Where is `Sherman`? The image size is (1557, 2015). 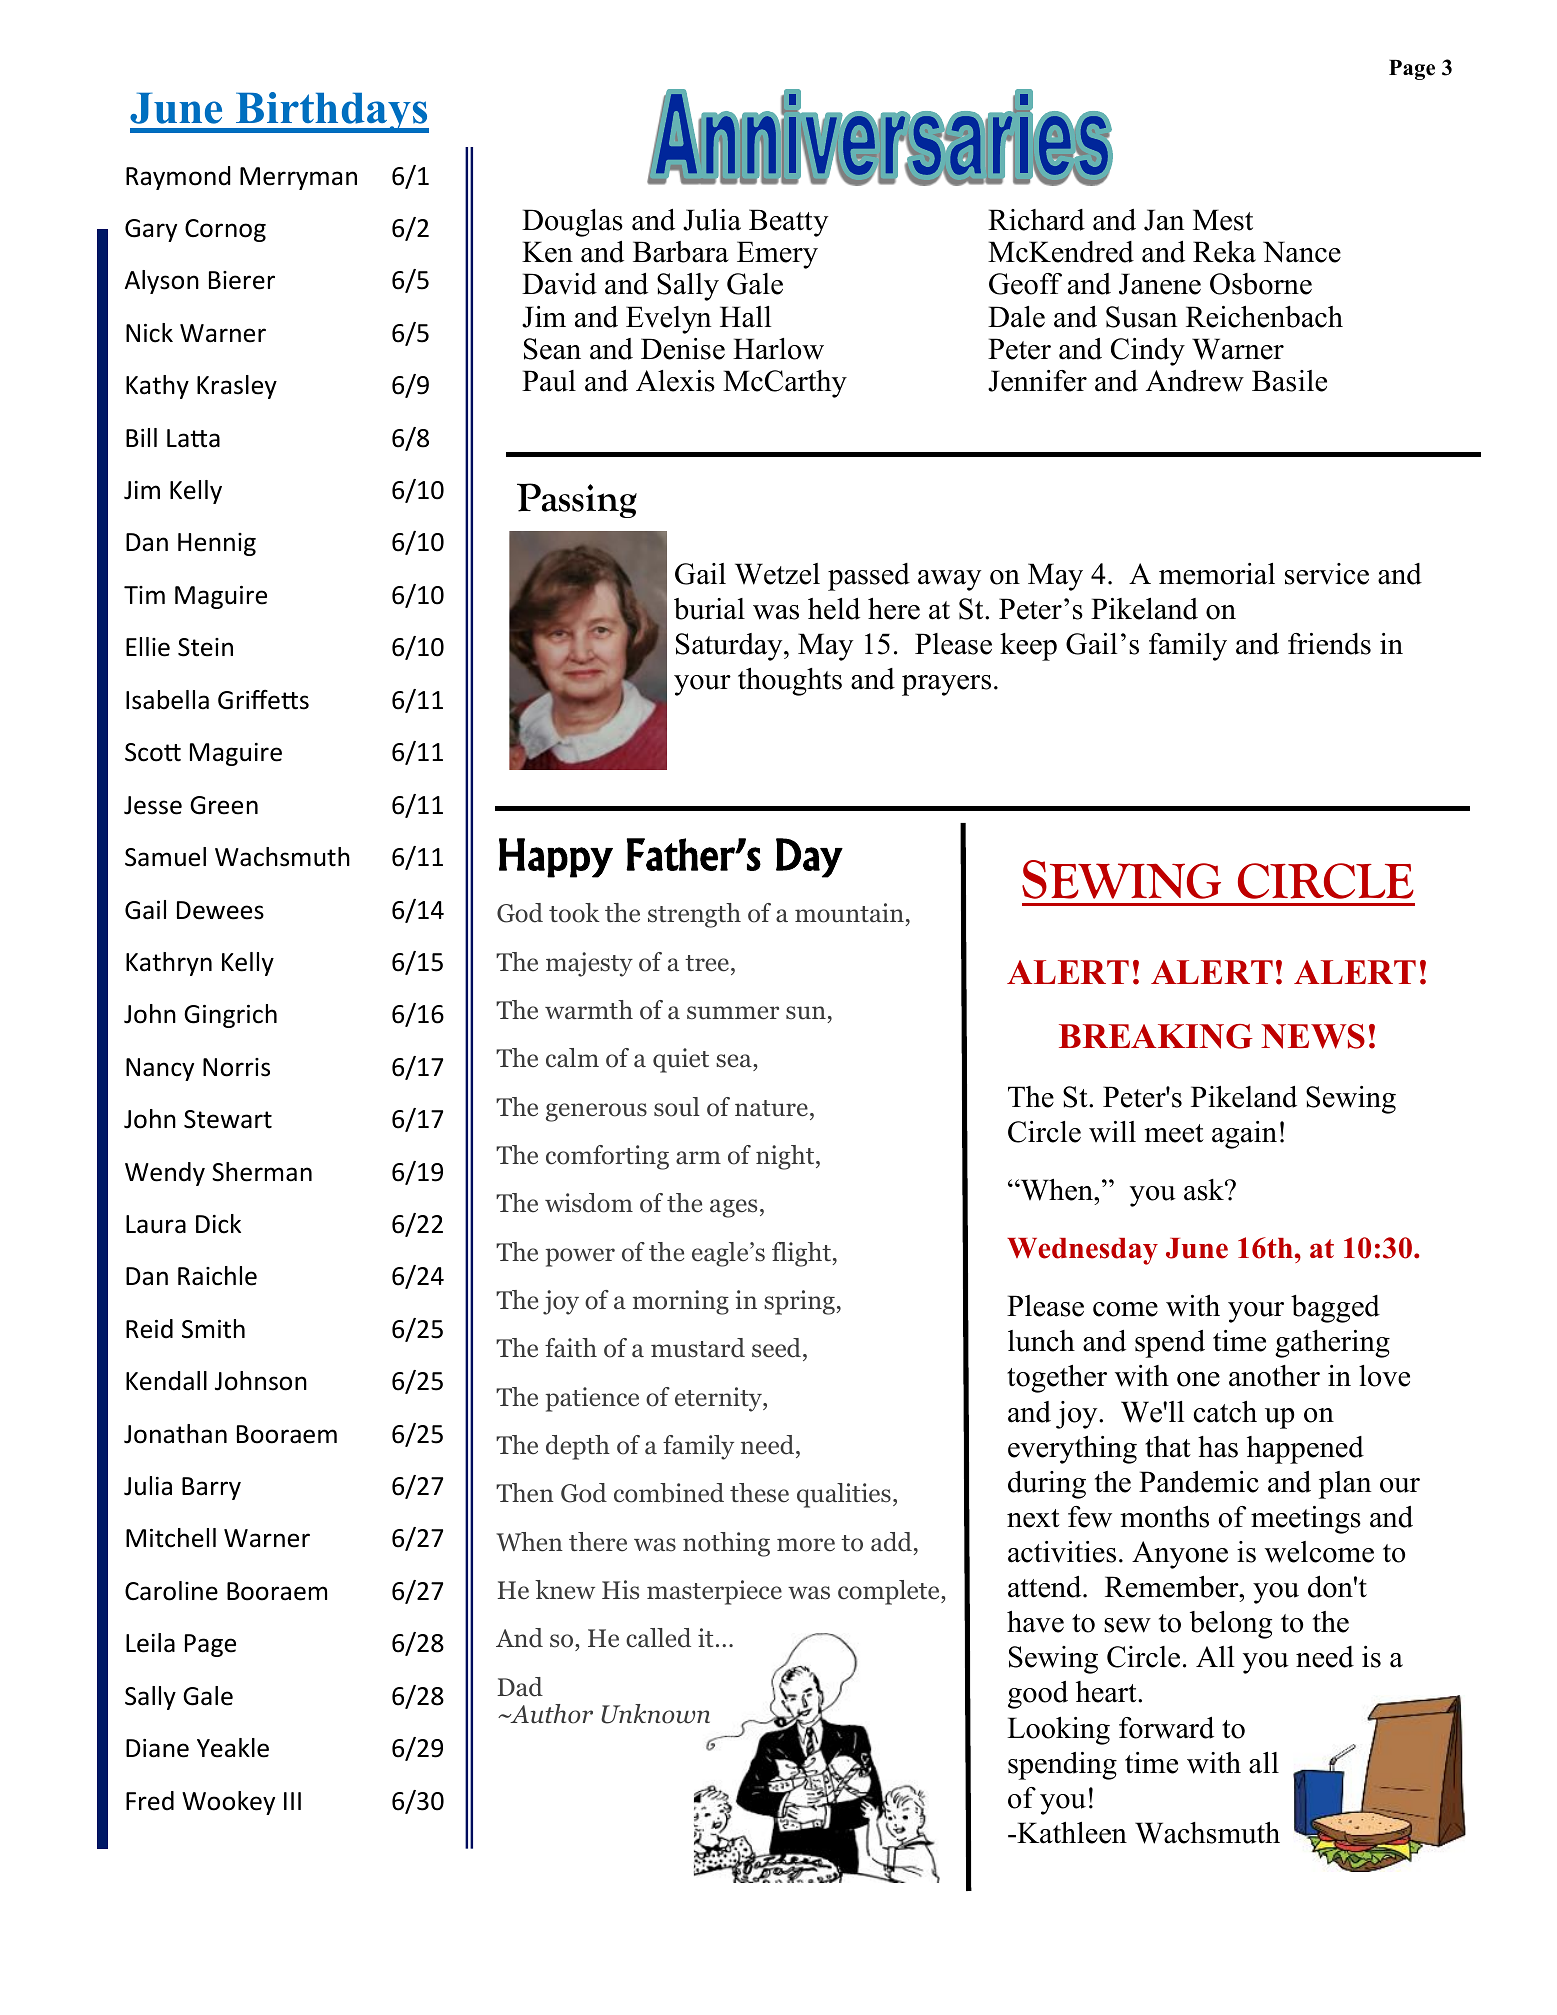
Sherman is located at coordinates (262, 1172).
